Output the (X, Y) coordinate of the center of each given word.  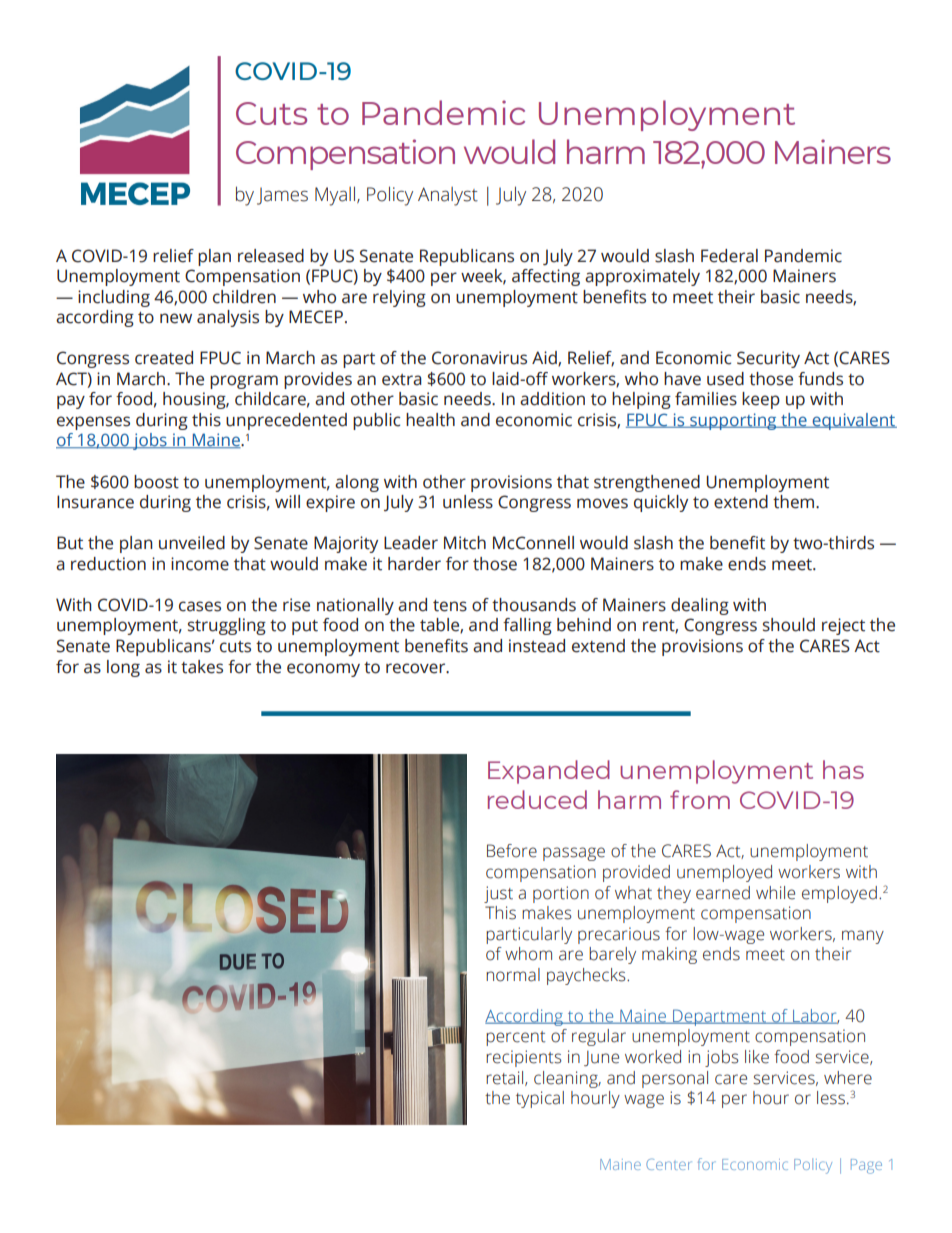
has (843, 769)
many (863, 937)
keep (761, 400)
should (789, 625)
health (430, 420)
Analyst (448, 196)
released (271, 256)
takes (202, 667)
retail (506, 1078)
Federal (729, 256)
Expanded (549, 772)
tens (450, 606)
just (498, 894)
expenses (93, 423)
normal (513, 975)
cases (200, 606)
